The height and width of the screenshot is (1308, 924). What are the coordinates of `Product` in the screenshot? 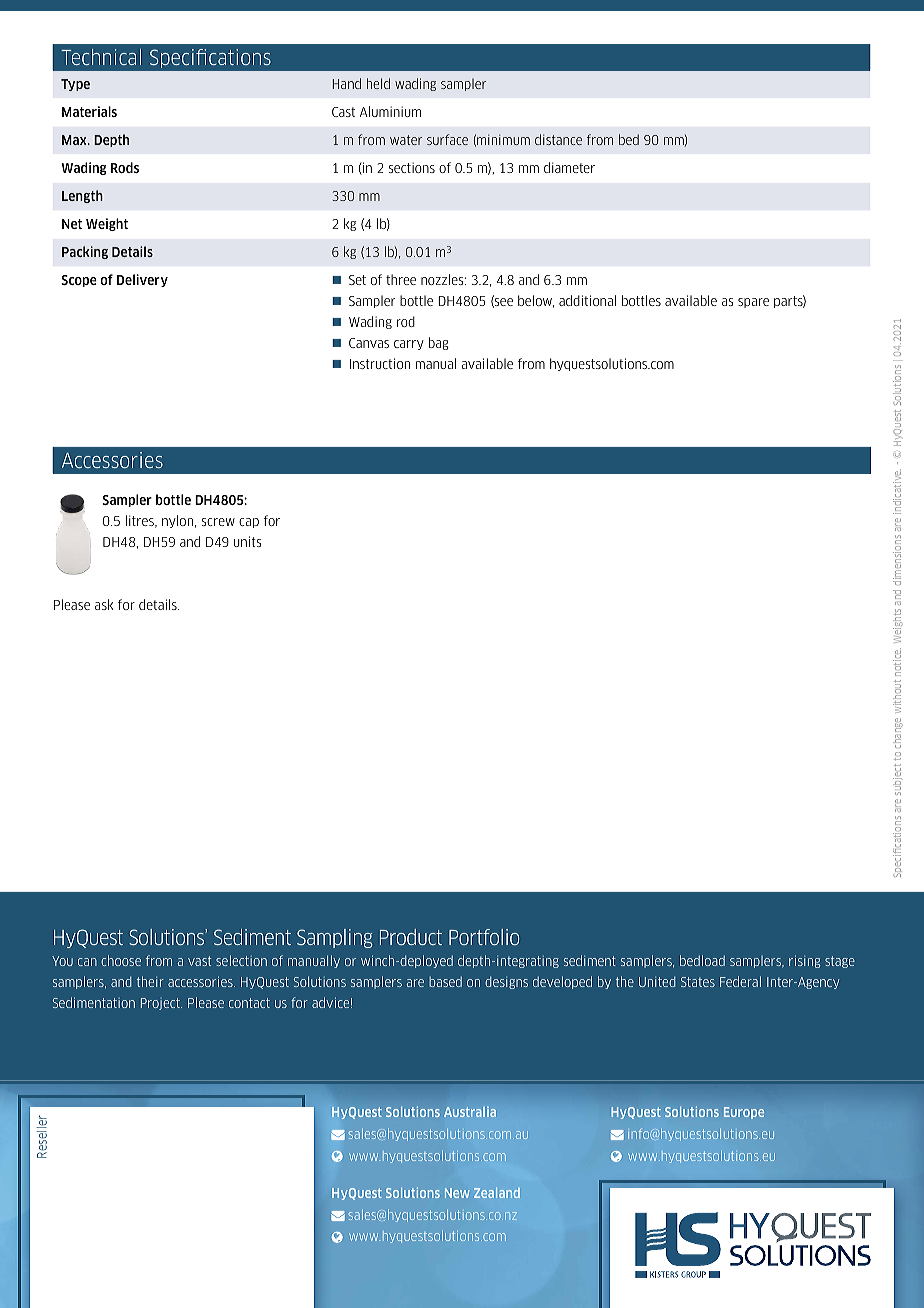 It's located at (411, 937).
